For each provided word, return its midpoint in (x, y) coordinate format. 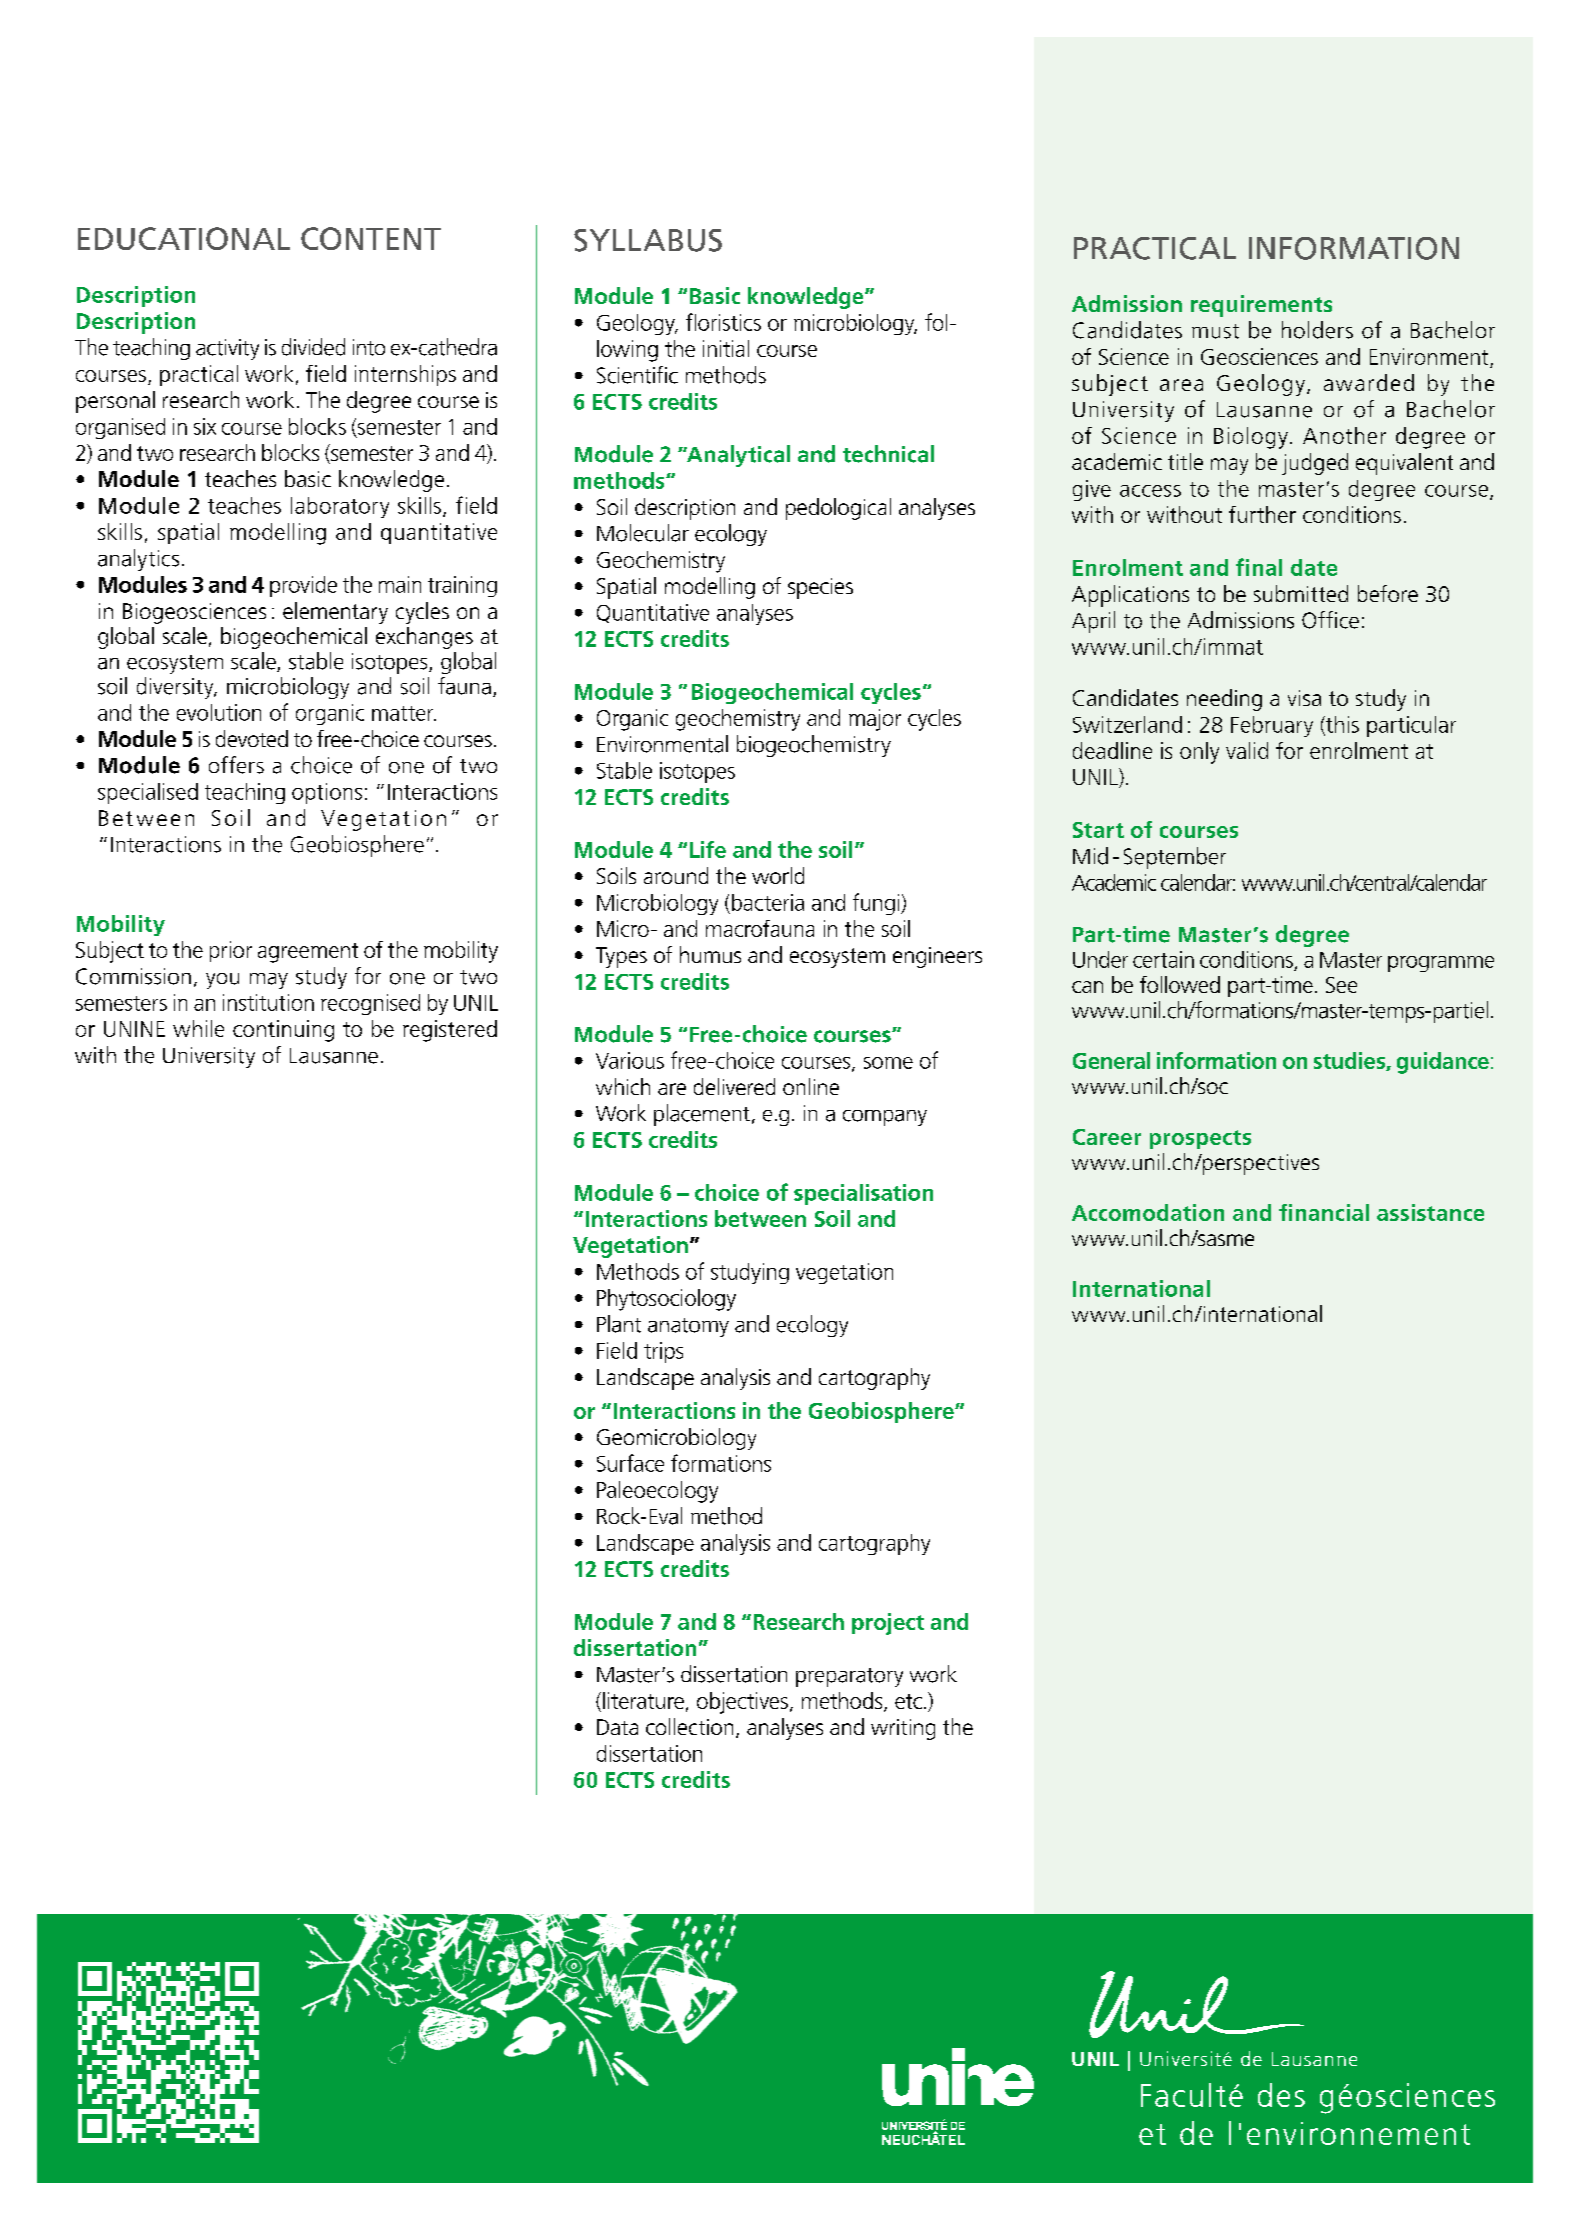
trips (663, 1352)
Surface (630, 1463)
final (1259, 567)
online (811, 1086)
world (778, 875)
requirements (1261, 306)
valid (1247, 750)
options (327, 793)
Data (617, 1727)
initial (726, 348)
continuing (283, 1031)
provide (303, 586)
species (820, 588)
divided (313, 347)
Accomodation (1148, 1212)
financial (1324, 1212)
